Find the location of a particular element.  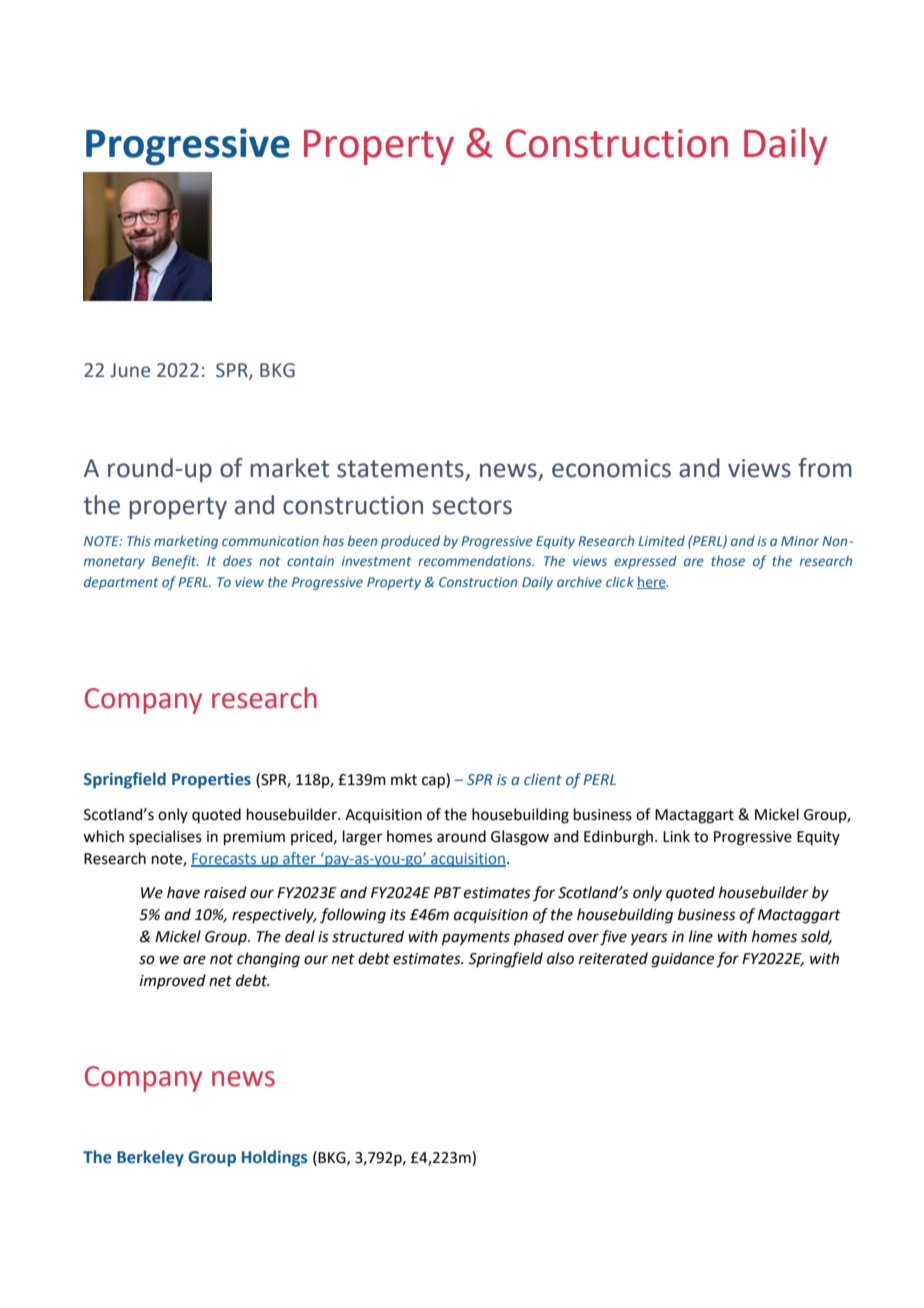

here is located at coordinates (652, 582).
